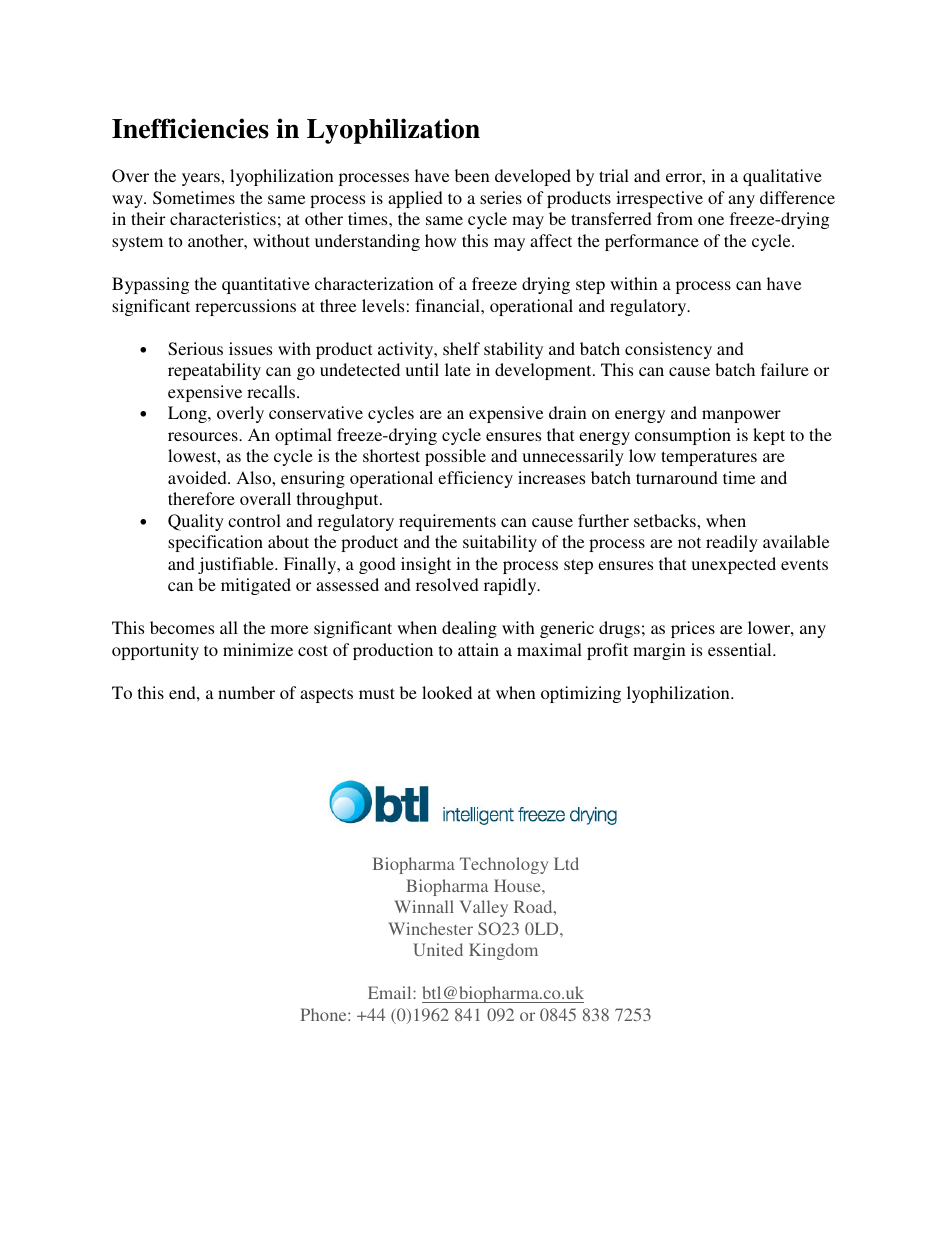 The height and width of the image is (1233, 952). Describe the element at coordinates (391, 992) in the image. I see `Email` at that location.
